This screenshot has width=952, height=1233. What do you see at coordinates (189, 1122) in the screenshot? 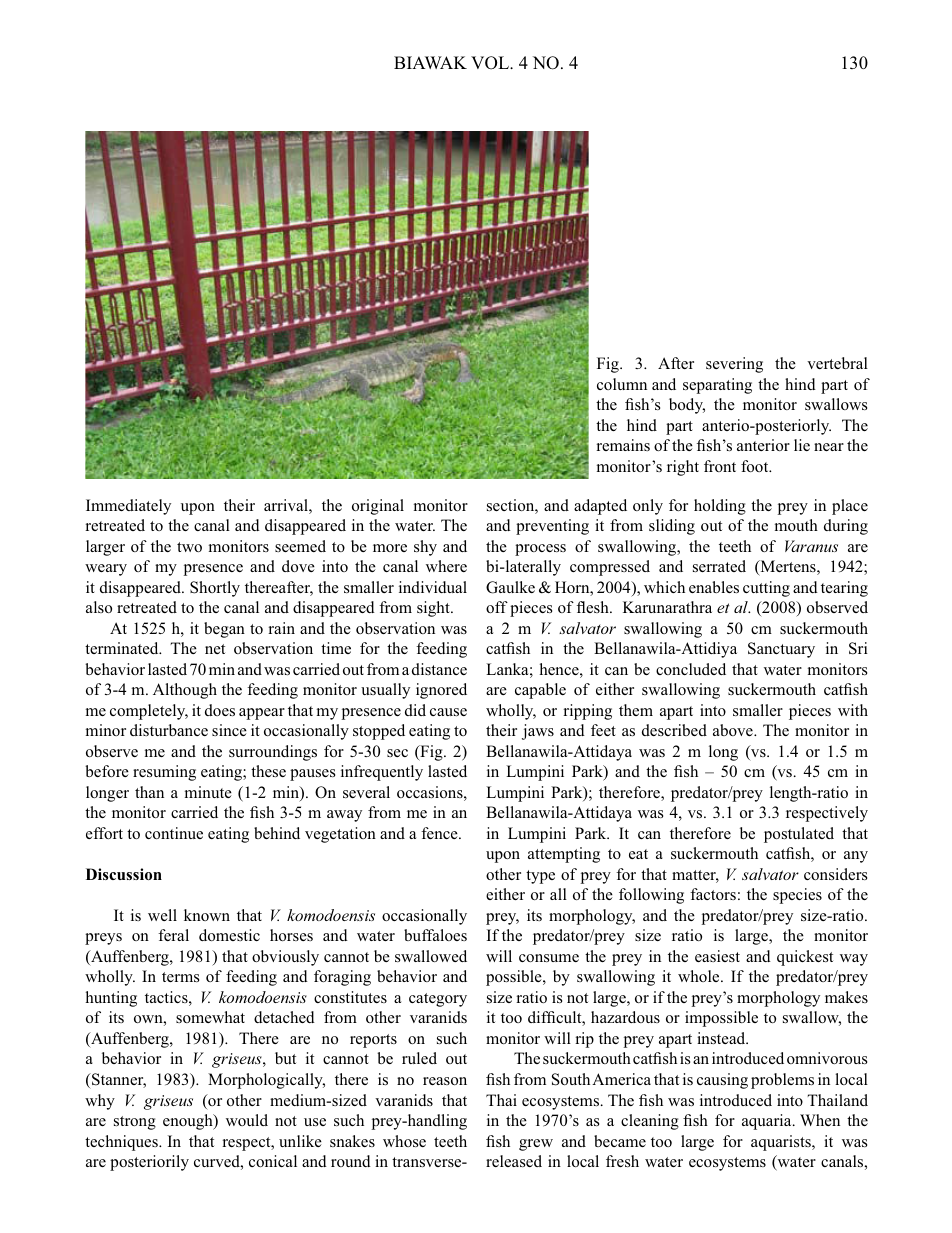
I see `enough` at bounding box center [189, 1122].
